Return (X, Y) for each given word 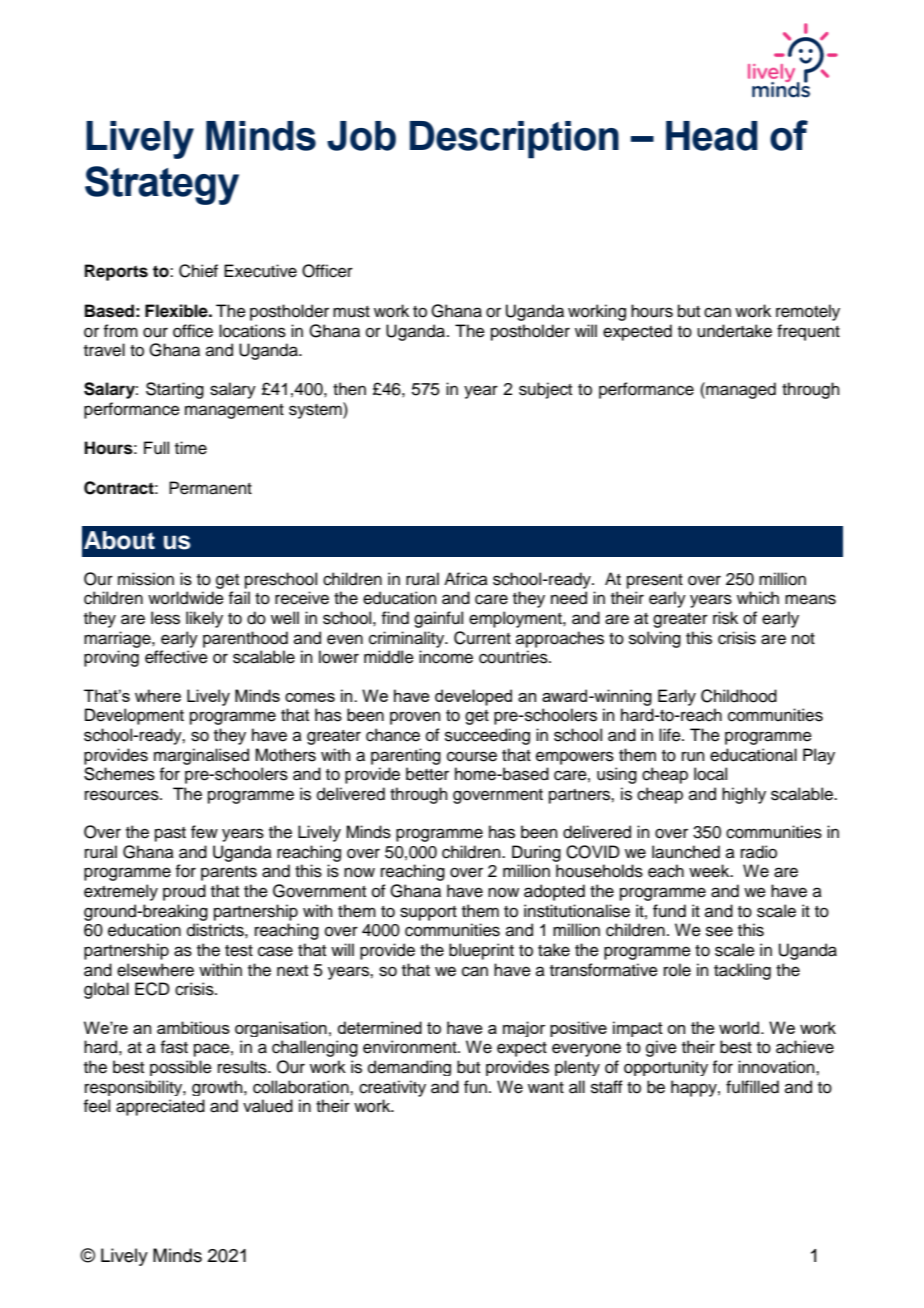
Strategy (162, 185)
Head (712, 136)
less (165, 618)
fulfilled (752, 1087)
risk (725, 618)
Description (514, 140)
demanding (409, 1068)
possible (181, 1068)
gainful (438, 619)
